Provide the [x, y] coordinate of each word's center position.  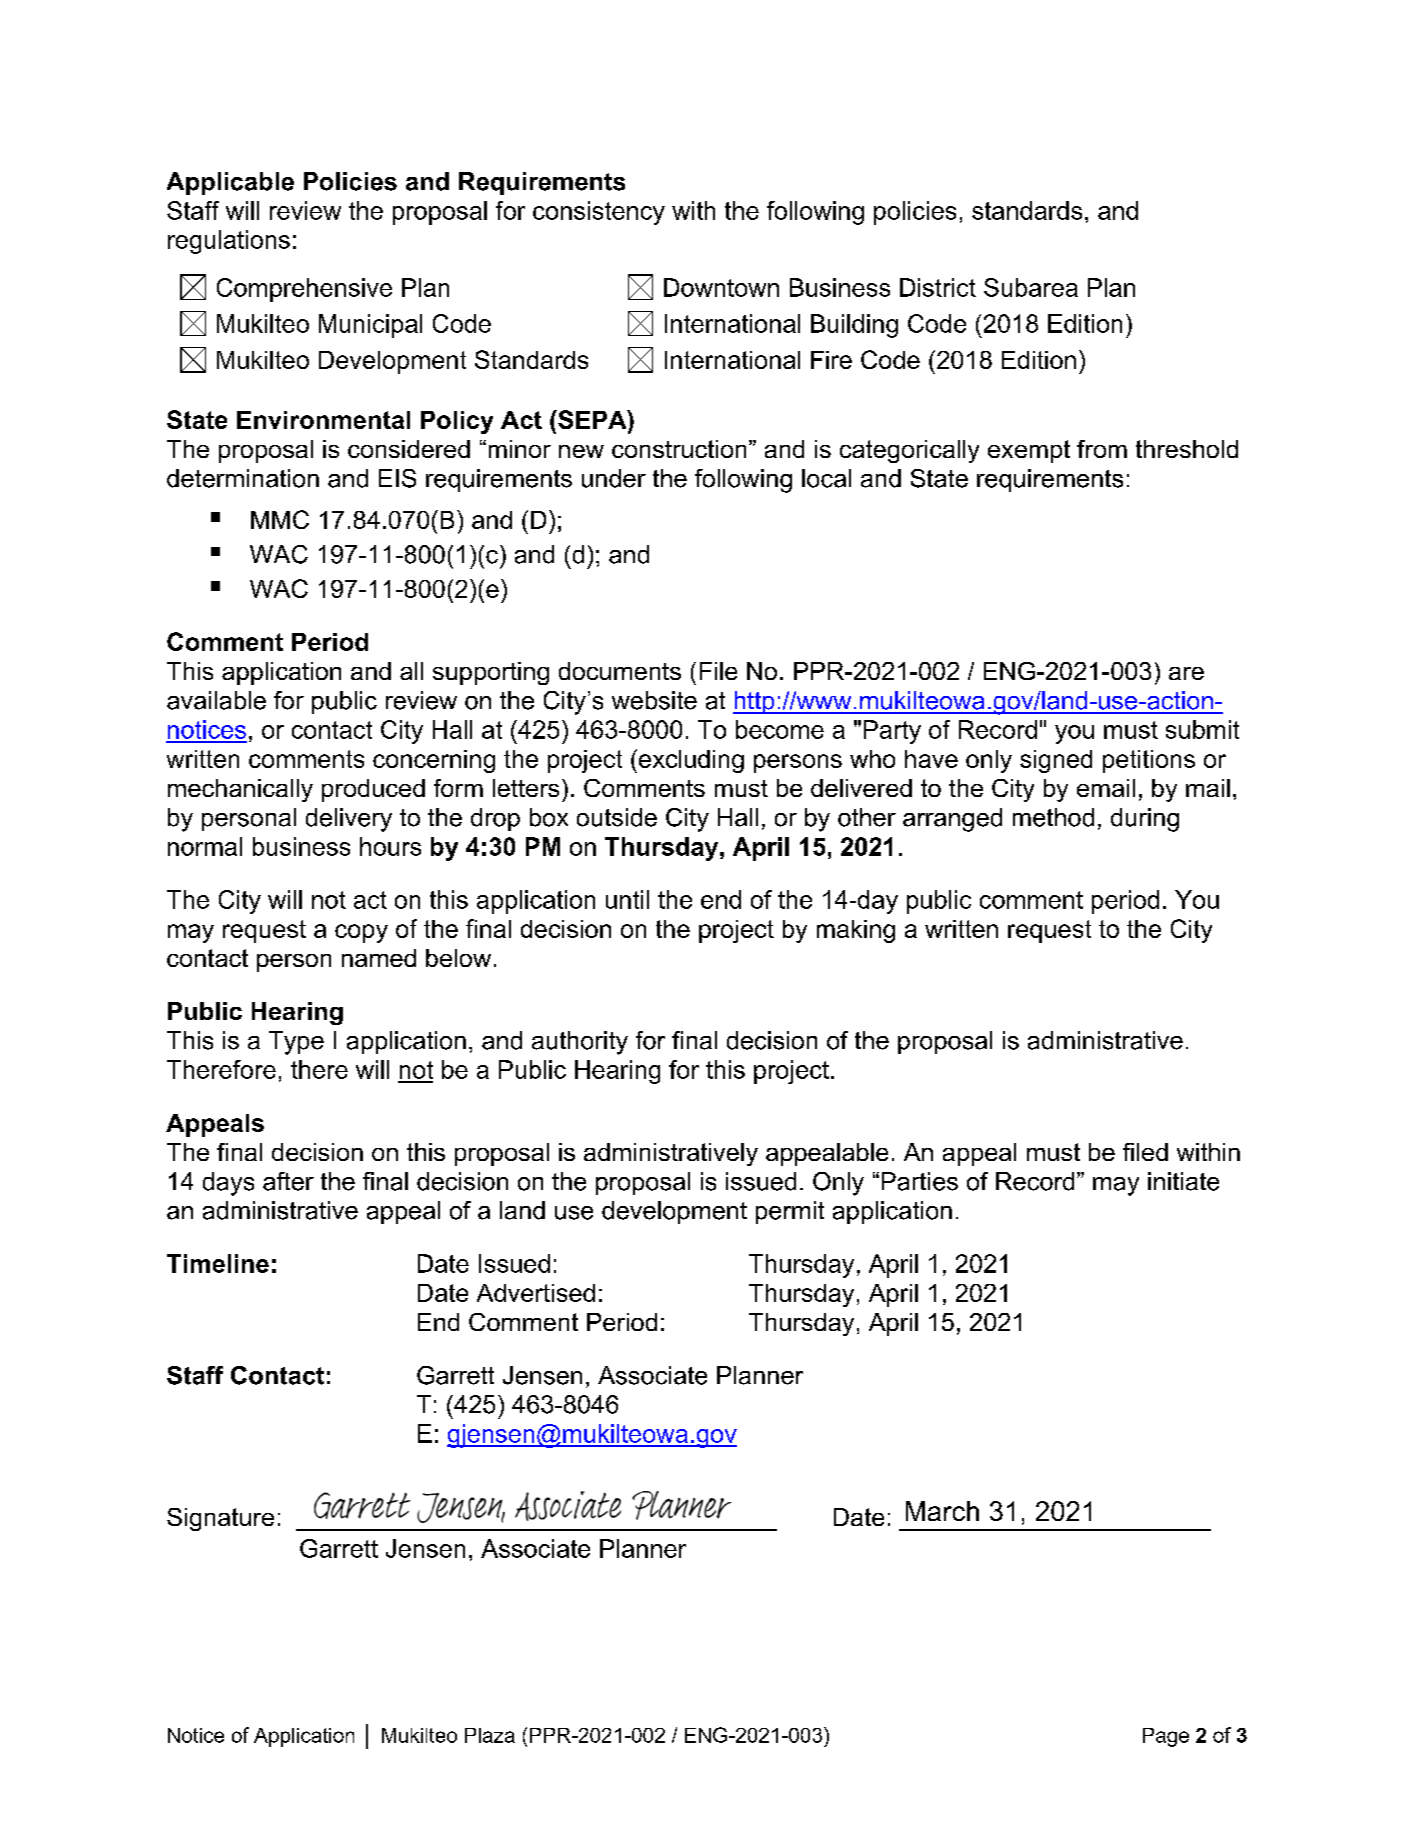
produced [373, 790]
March [942, 1511]
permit [790, 1212]
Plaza [490, 1735]
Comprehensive [304, 290]
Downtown [721, 287]
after [288, 1181]
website [654, 700]
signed [1056, 761]
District [938, 287]
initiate [1183, 1181]
